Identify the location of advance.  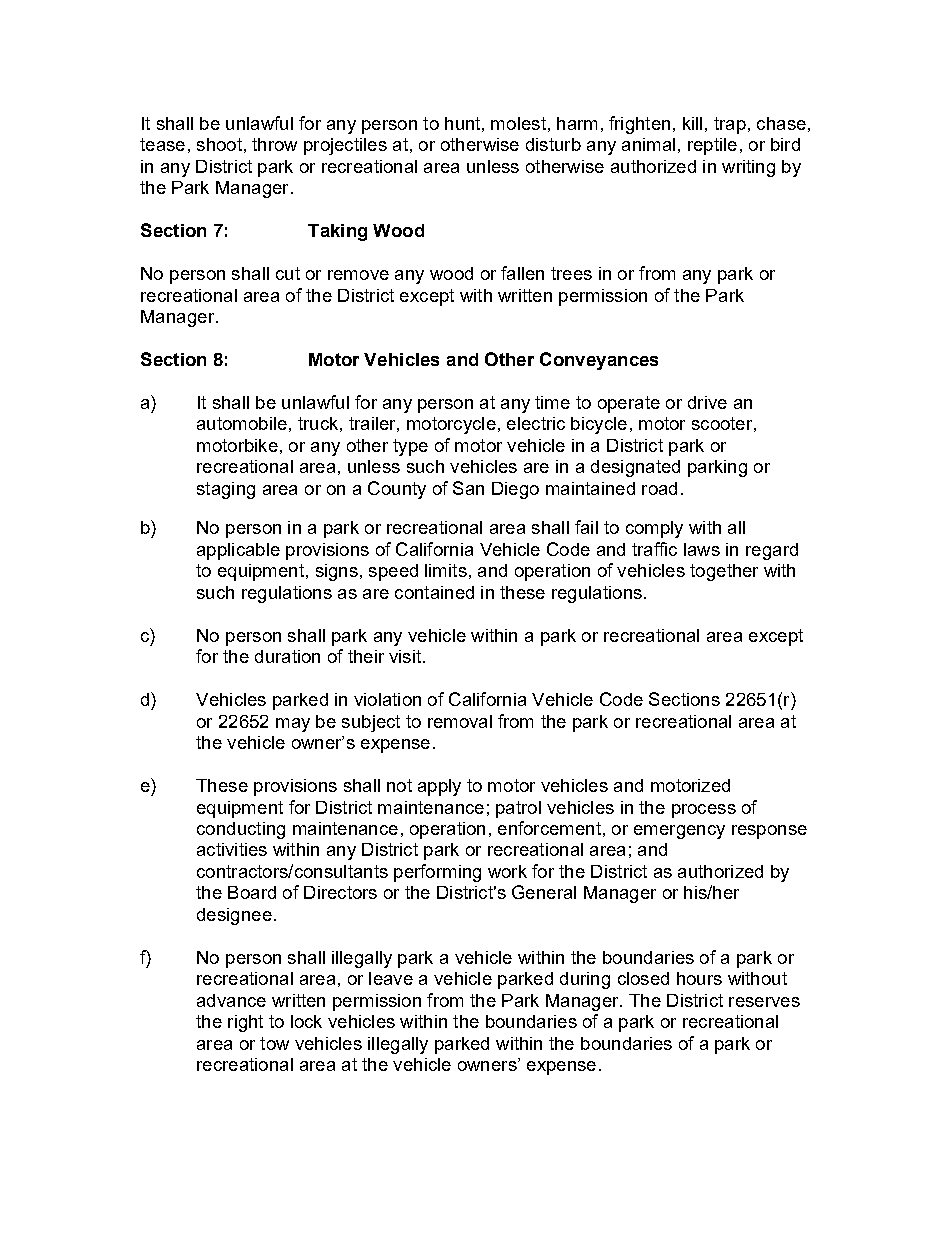
(231, 1000).
